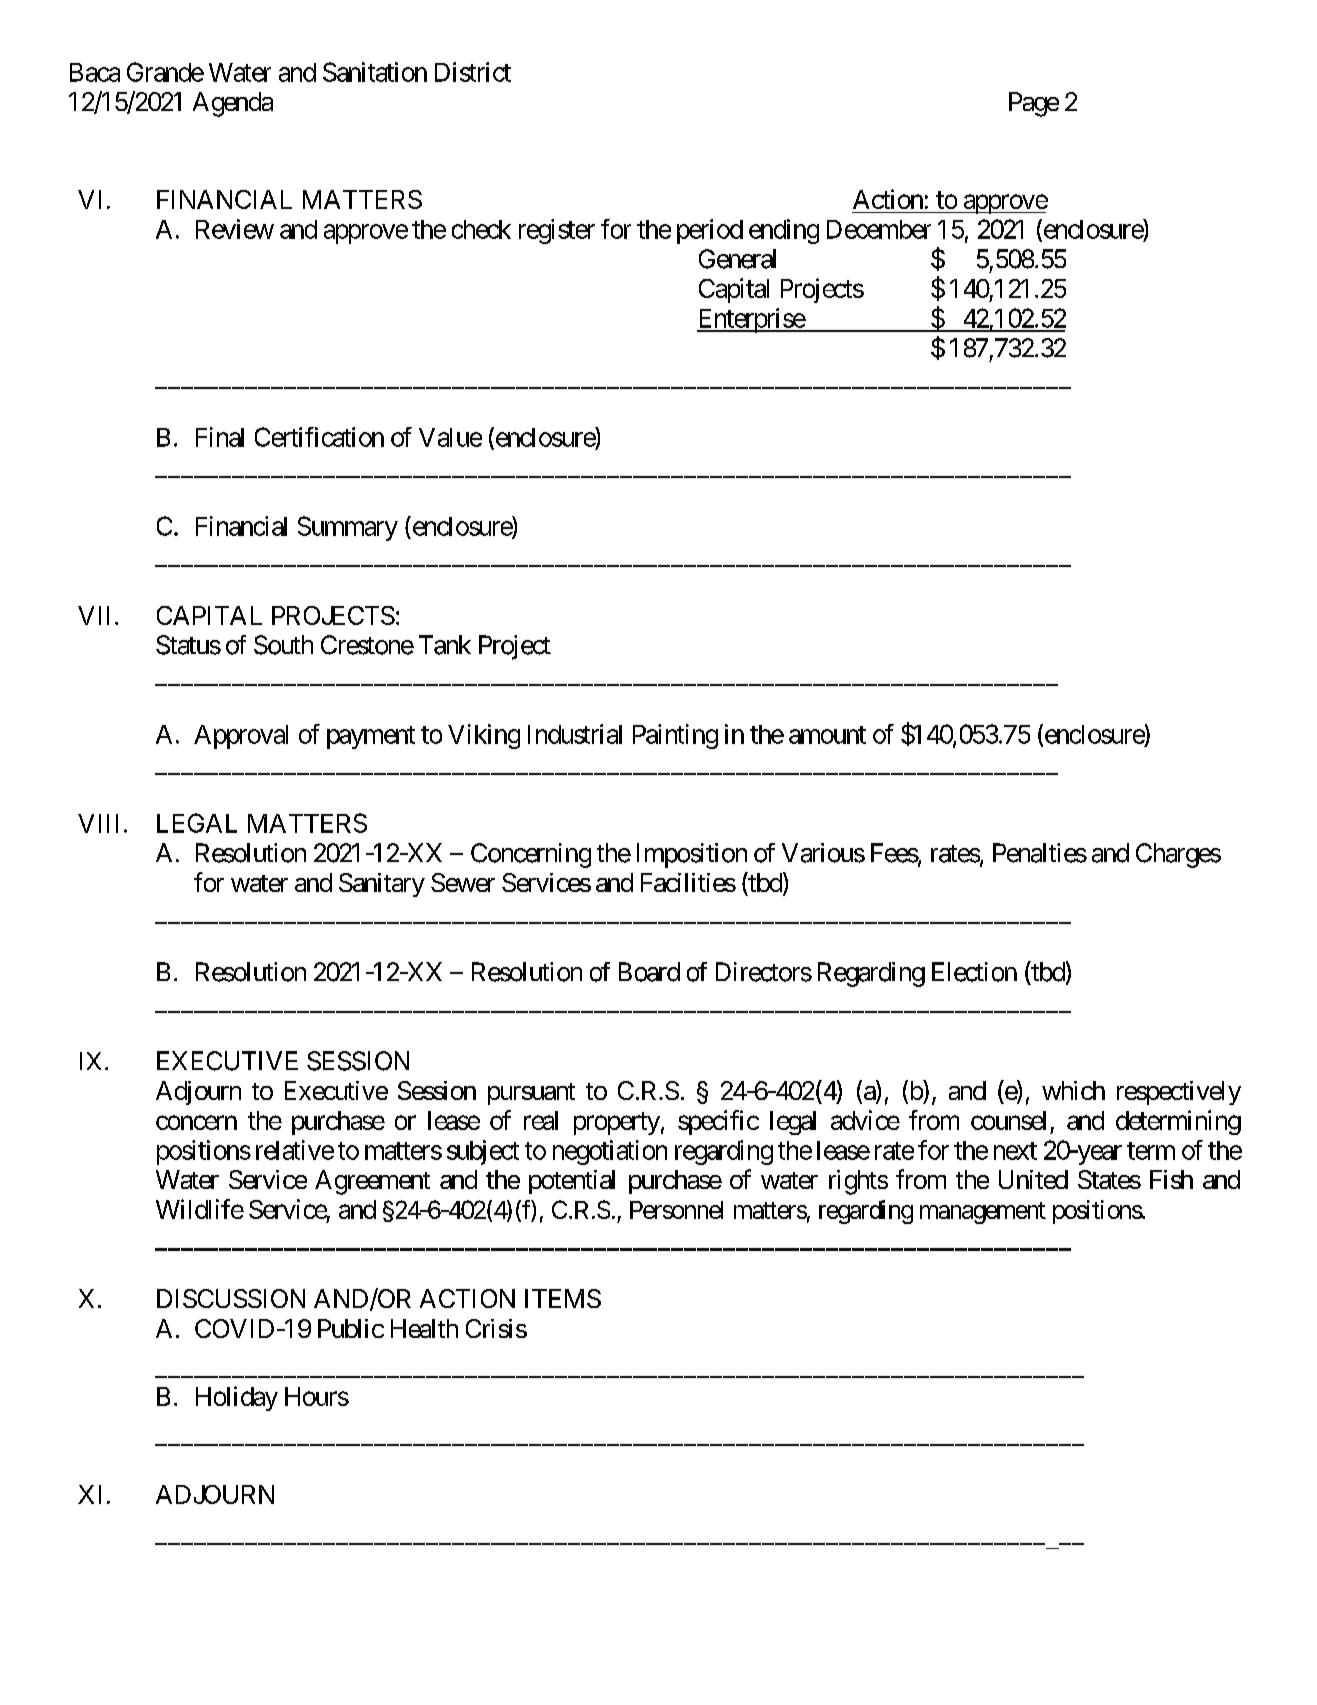 This screenshot has height=1705, width=1317. What do you see at coordinates (737, 259) in the screenshot?
I see `General` at bounding box center [737, 259].
